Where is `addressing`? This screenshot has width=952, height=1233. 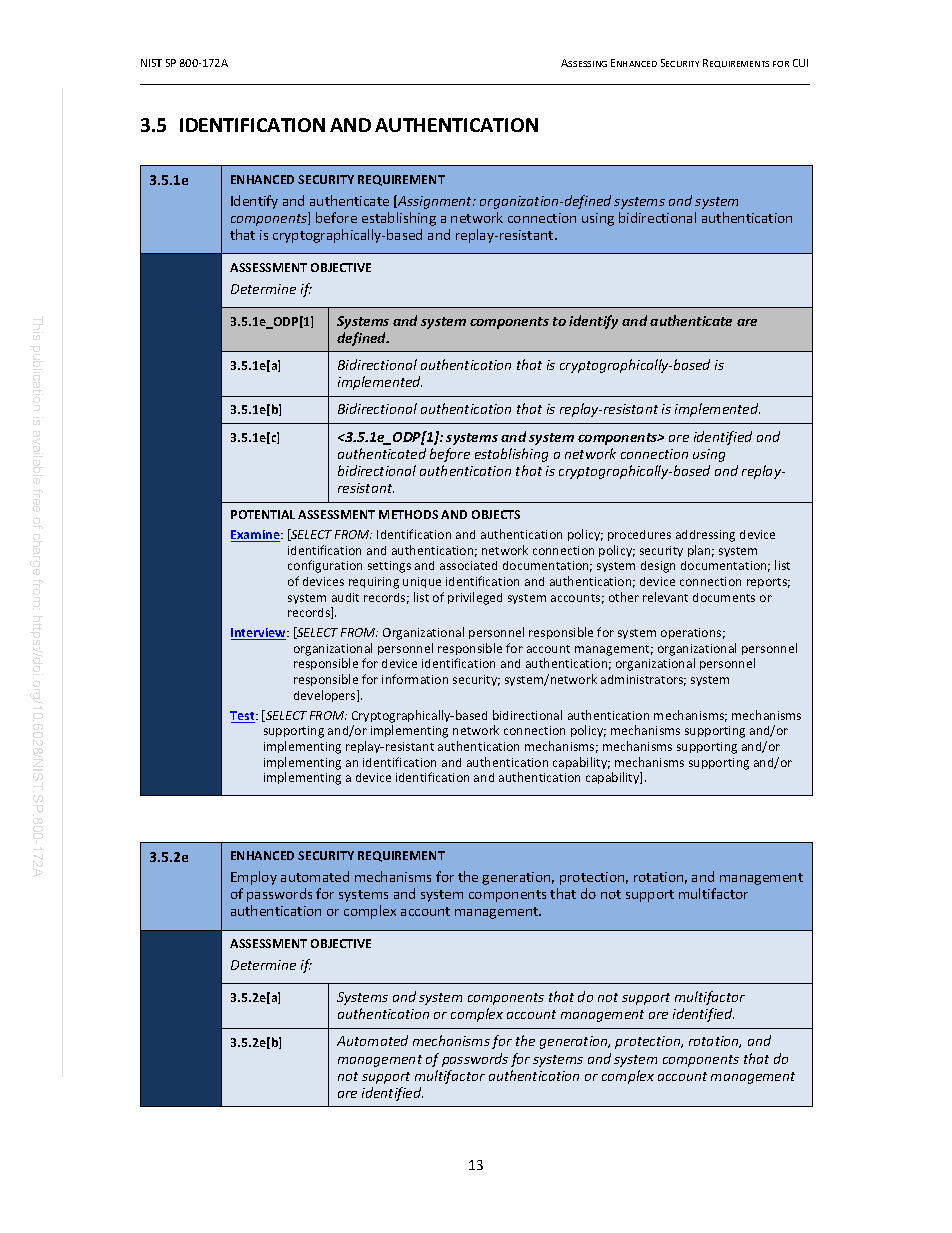
addressing is located at coordinates (705, 536).
